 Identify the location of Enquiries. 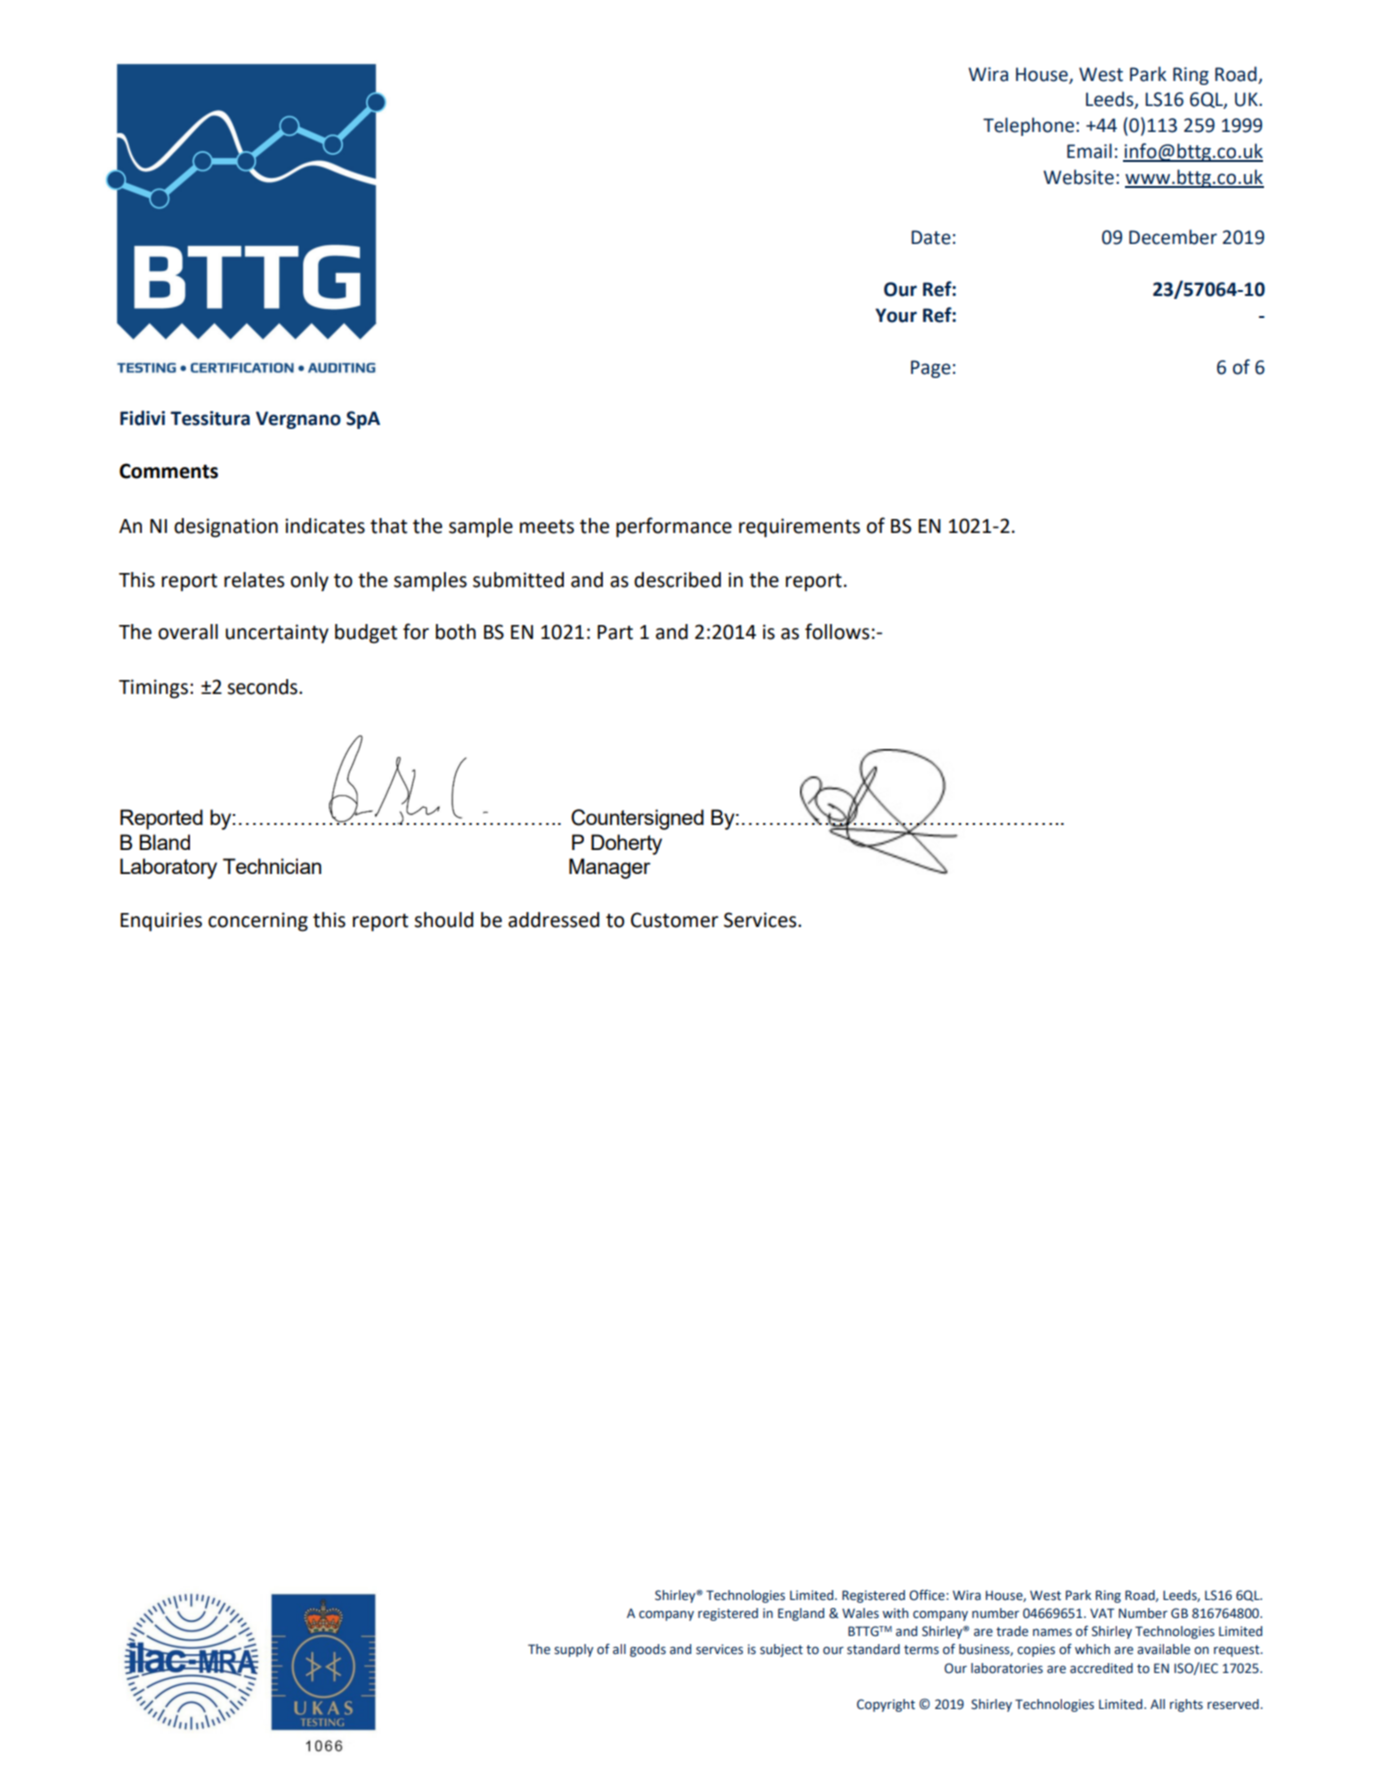
(161, 921).
